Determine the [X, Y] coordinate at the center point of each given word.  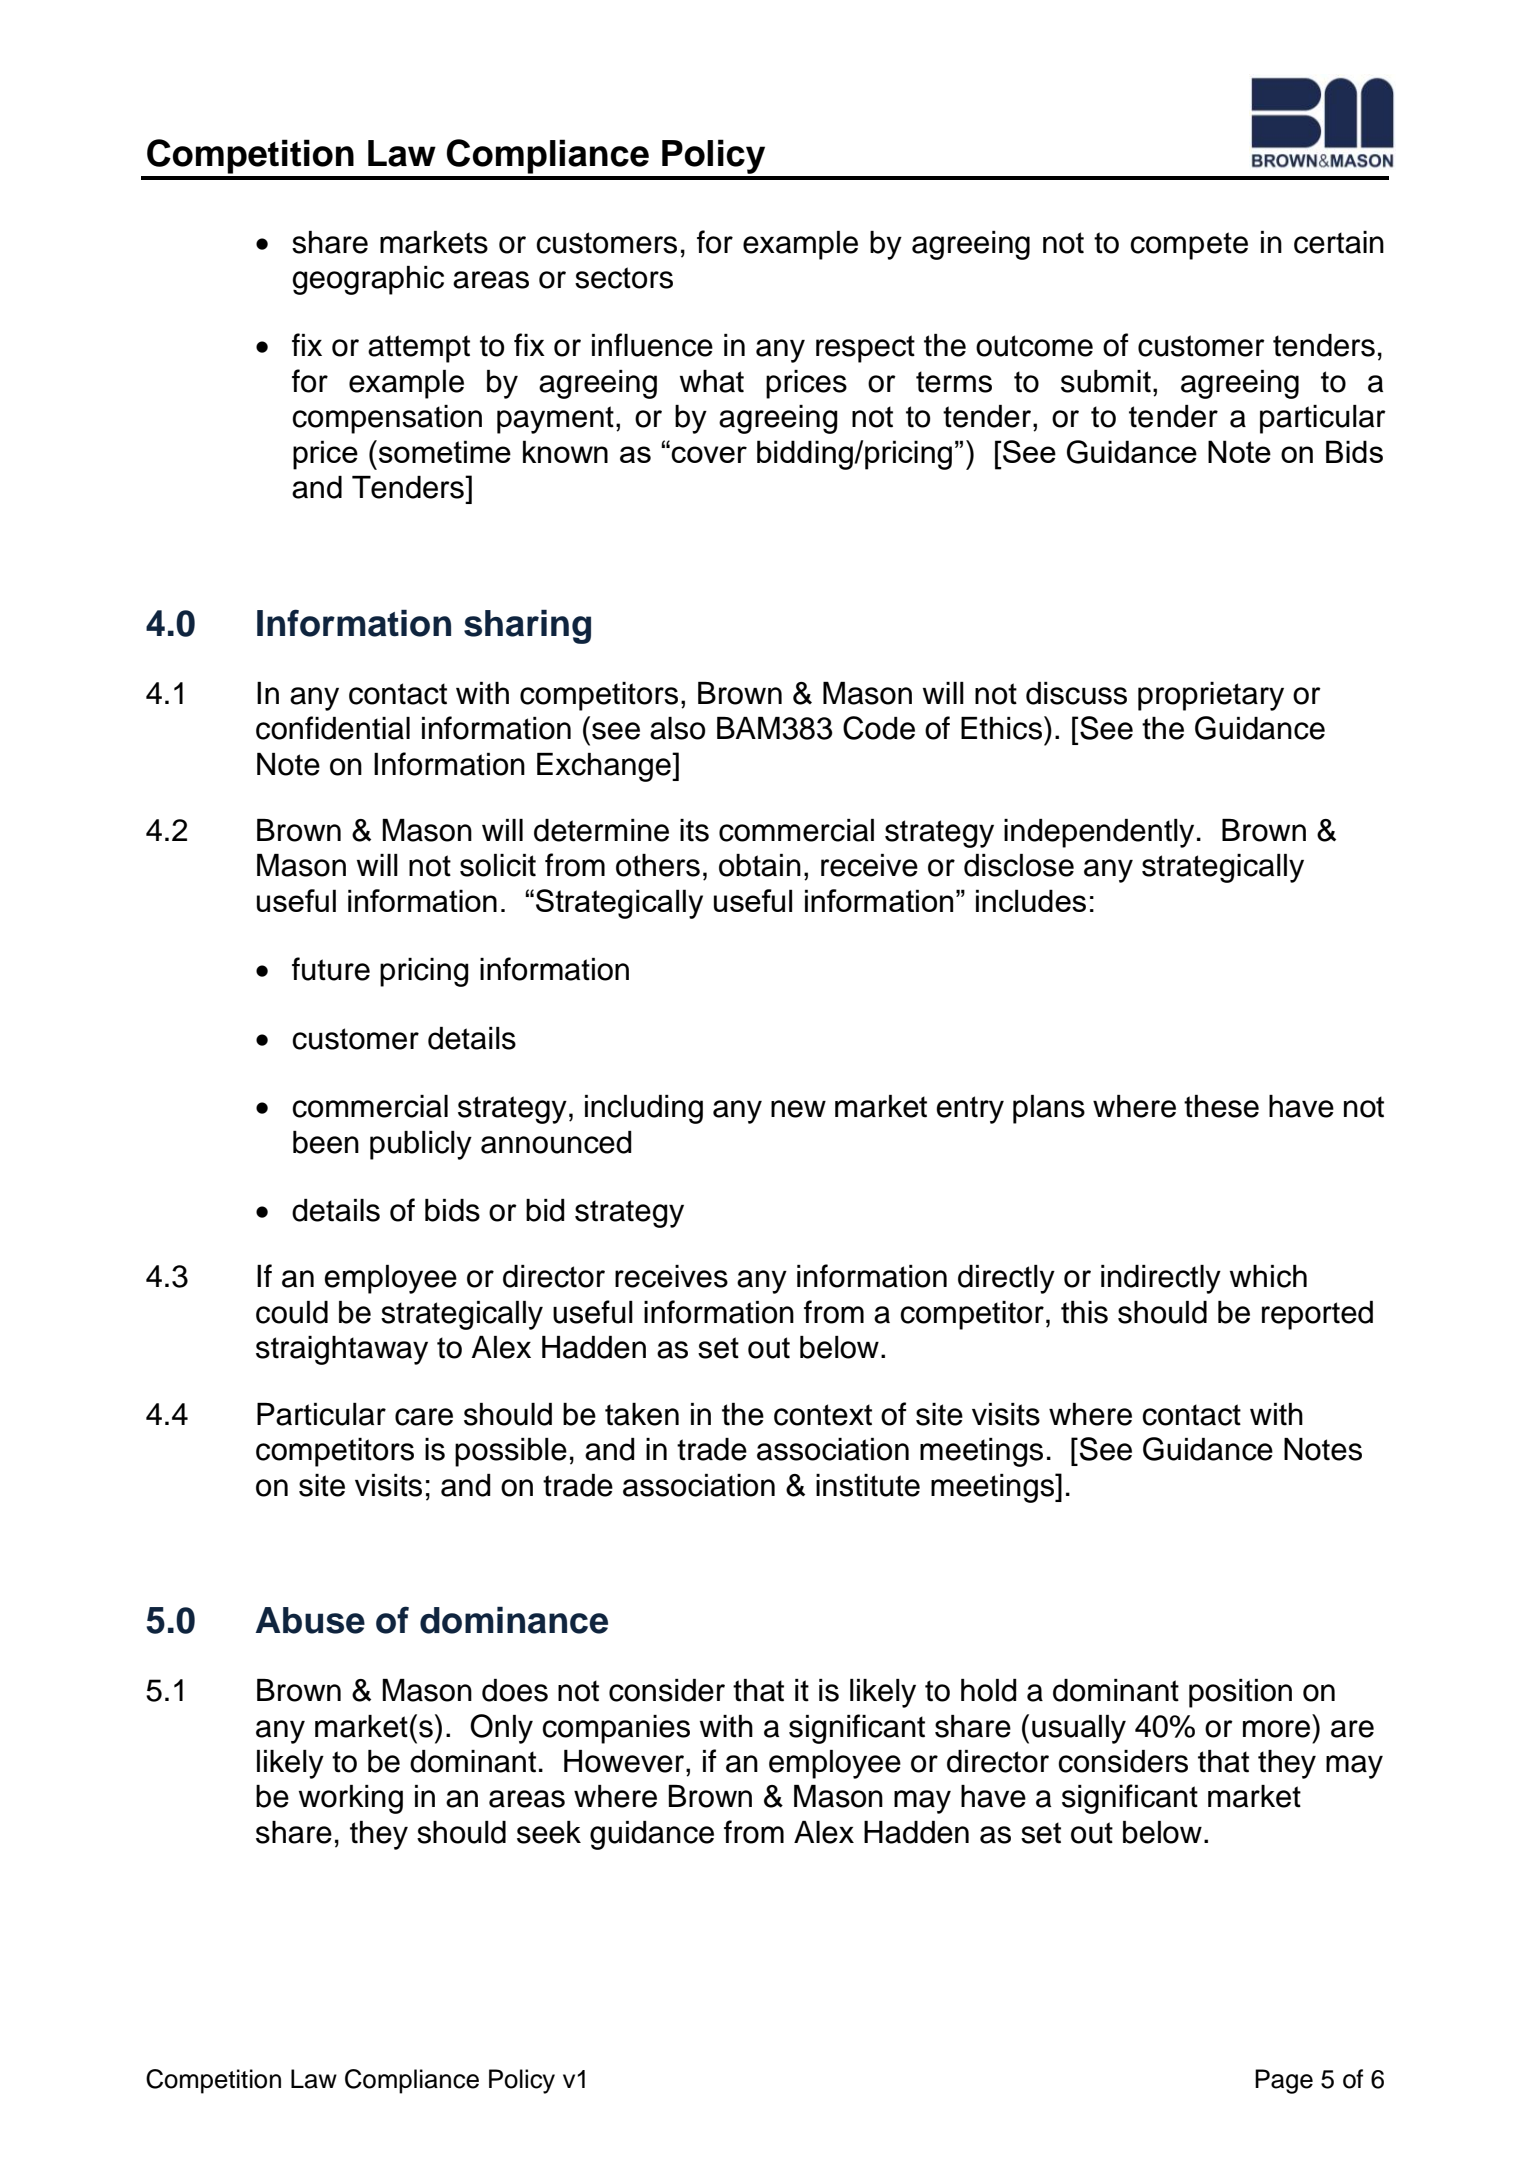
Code [879, 728]
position [1240, 1693]
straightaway [342, 1350]
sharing [527, 627]
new [798, 1109]
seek [549, 1832]
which [1268, 1276]
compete [1189, 246]
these [1221, 1106]
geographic [368, 280]
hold [989, 1690]
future [331, 969]
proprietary [1211, 696]
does [515, 1690]
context [823, 1415]
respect [865, 349]
